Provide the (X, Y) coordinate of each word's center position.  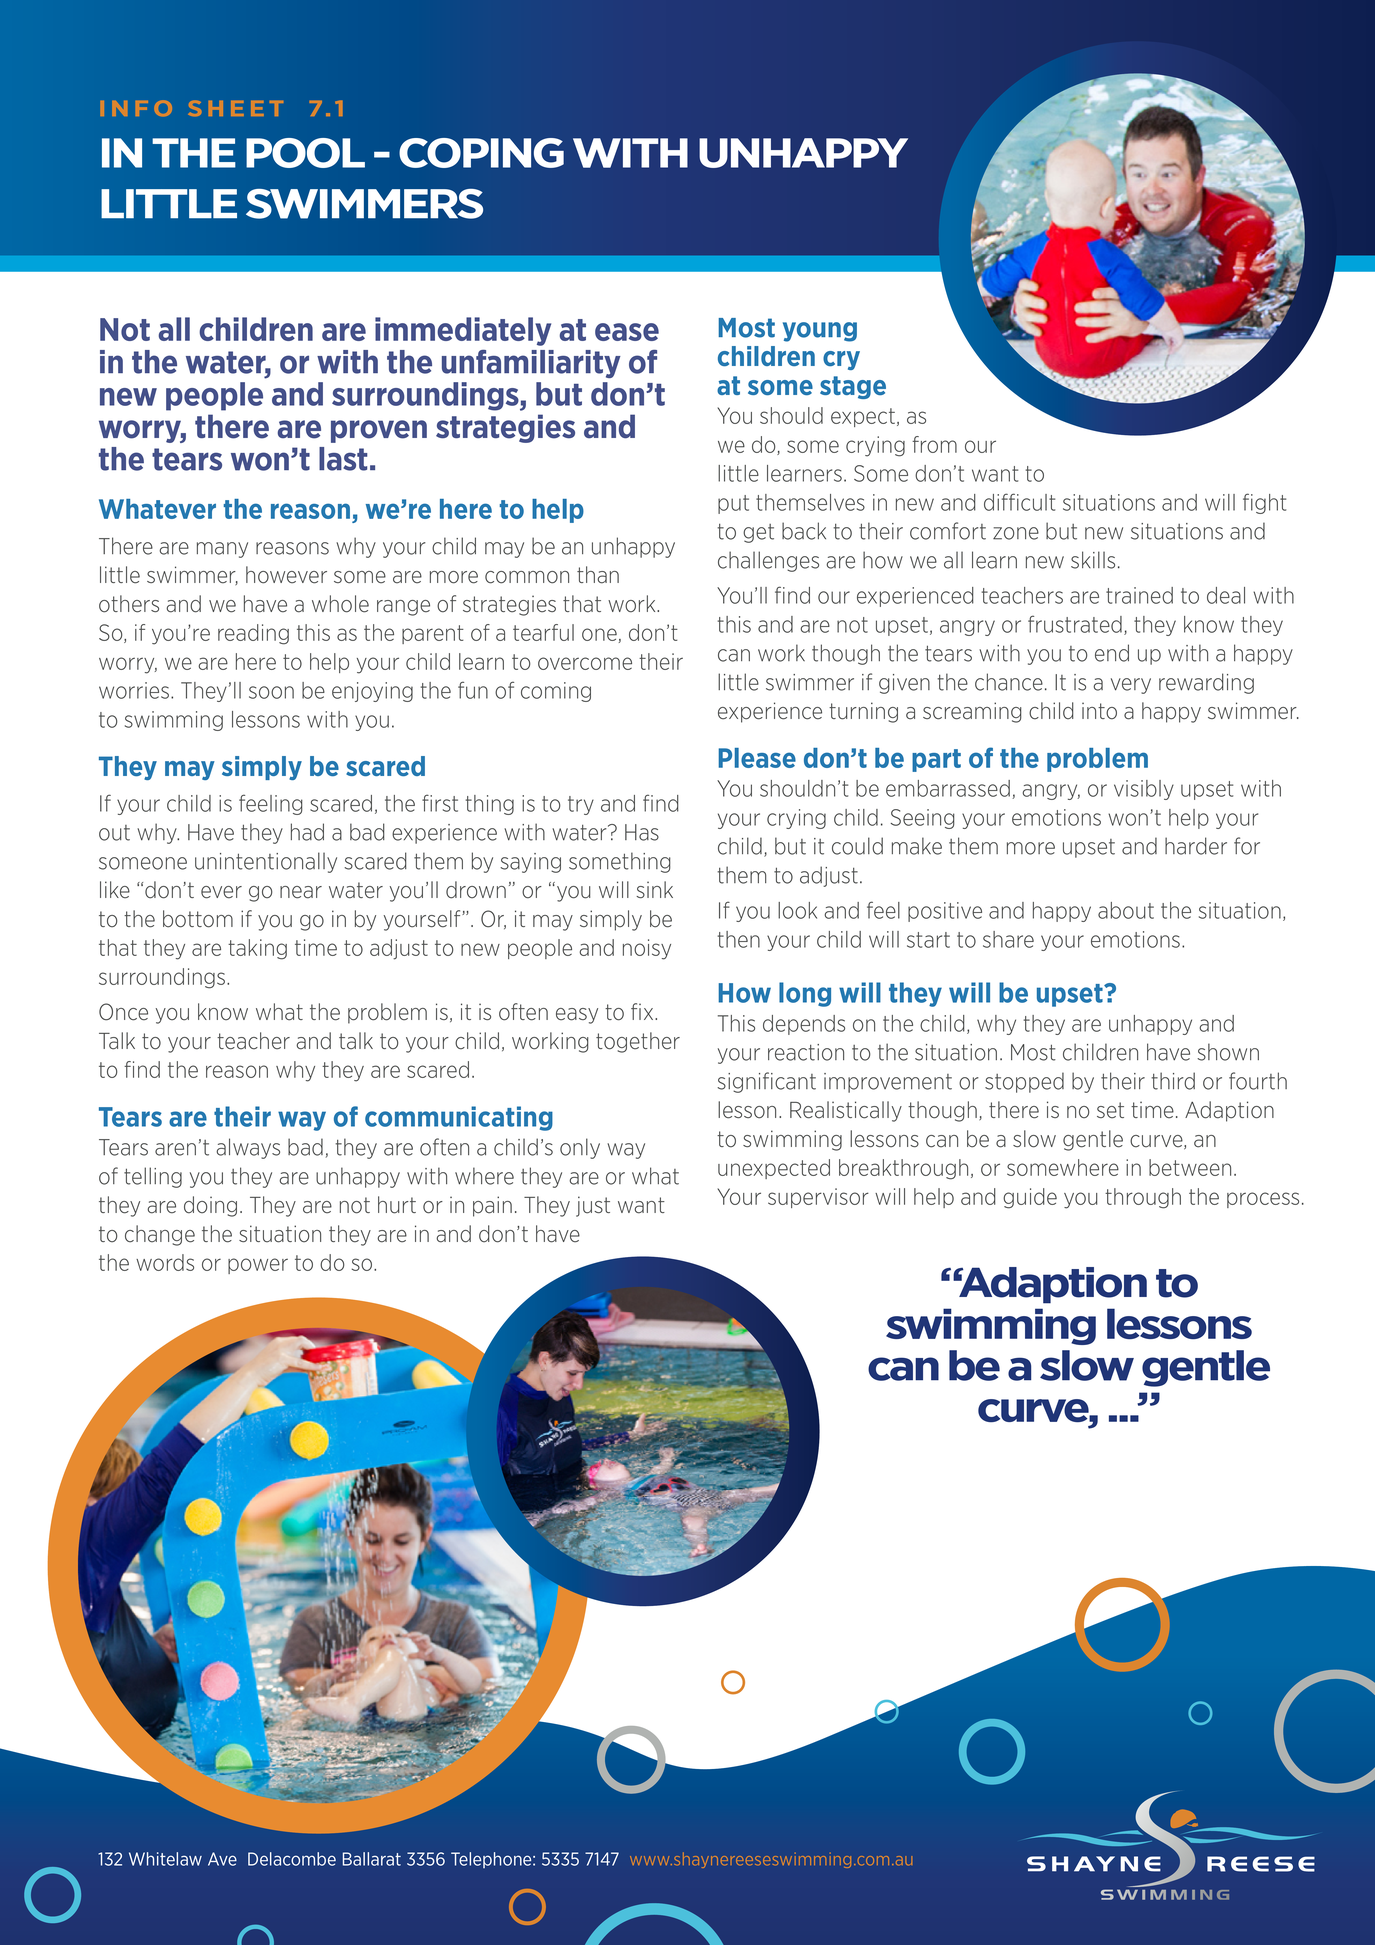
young (820, 332)
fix (643, 1011)
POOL (305, 153)
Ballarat (372, 1859)
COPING (481, 153)
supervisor (818, 1198)
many (222, 550)
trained (1139, 595)
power (258, 1266)
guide (1030, 1198)
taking (257, 949)
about (1126, 910)
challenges (768, 561)
